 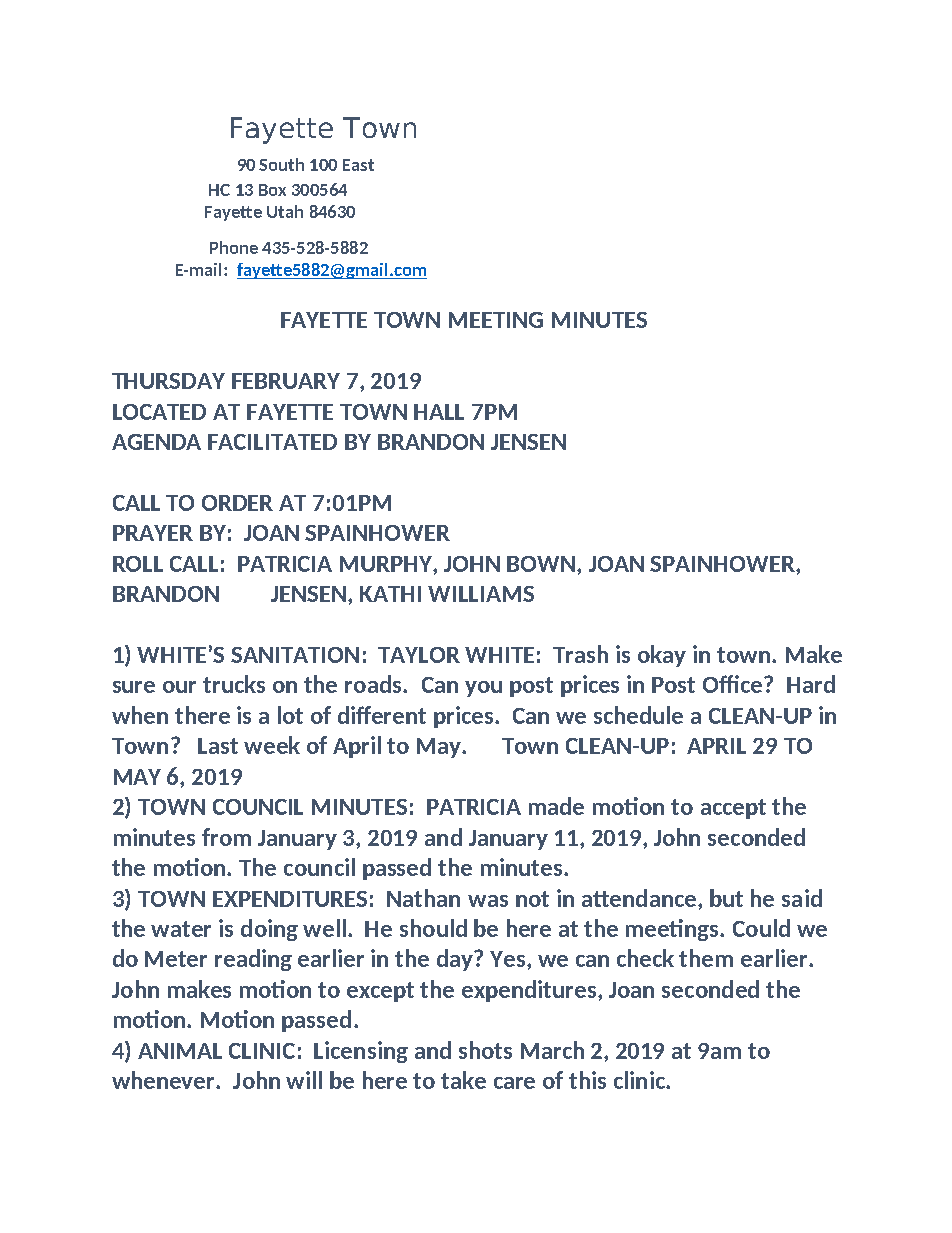 What do you see at coordinates (733, 809) in the image?
I see `accept` at bounding box center [733, 809].
